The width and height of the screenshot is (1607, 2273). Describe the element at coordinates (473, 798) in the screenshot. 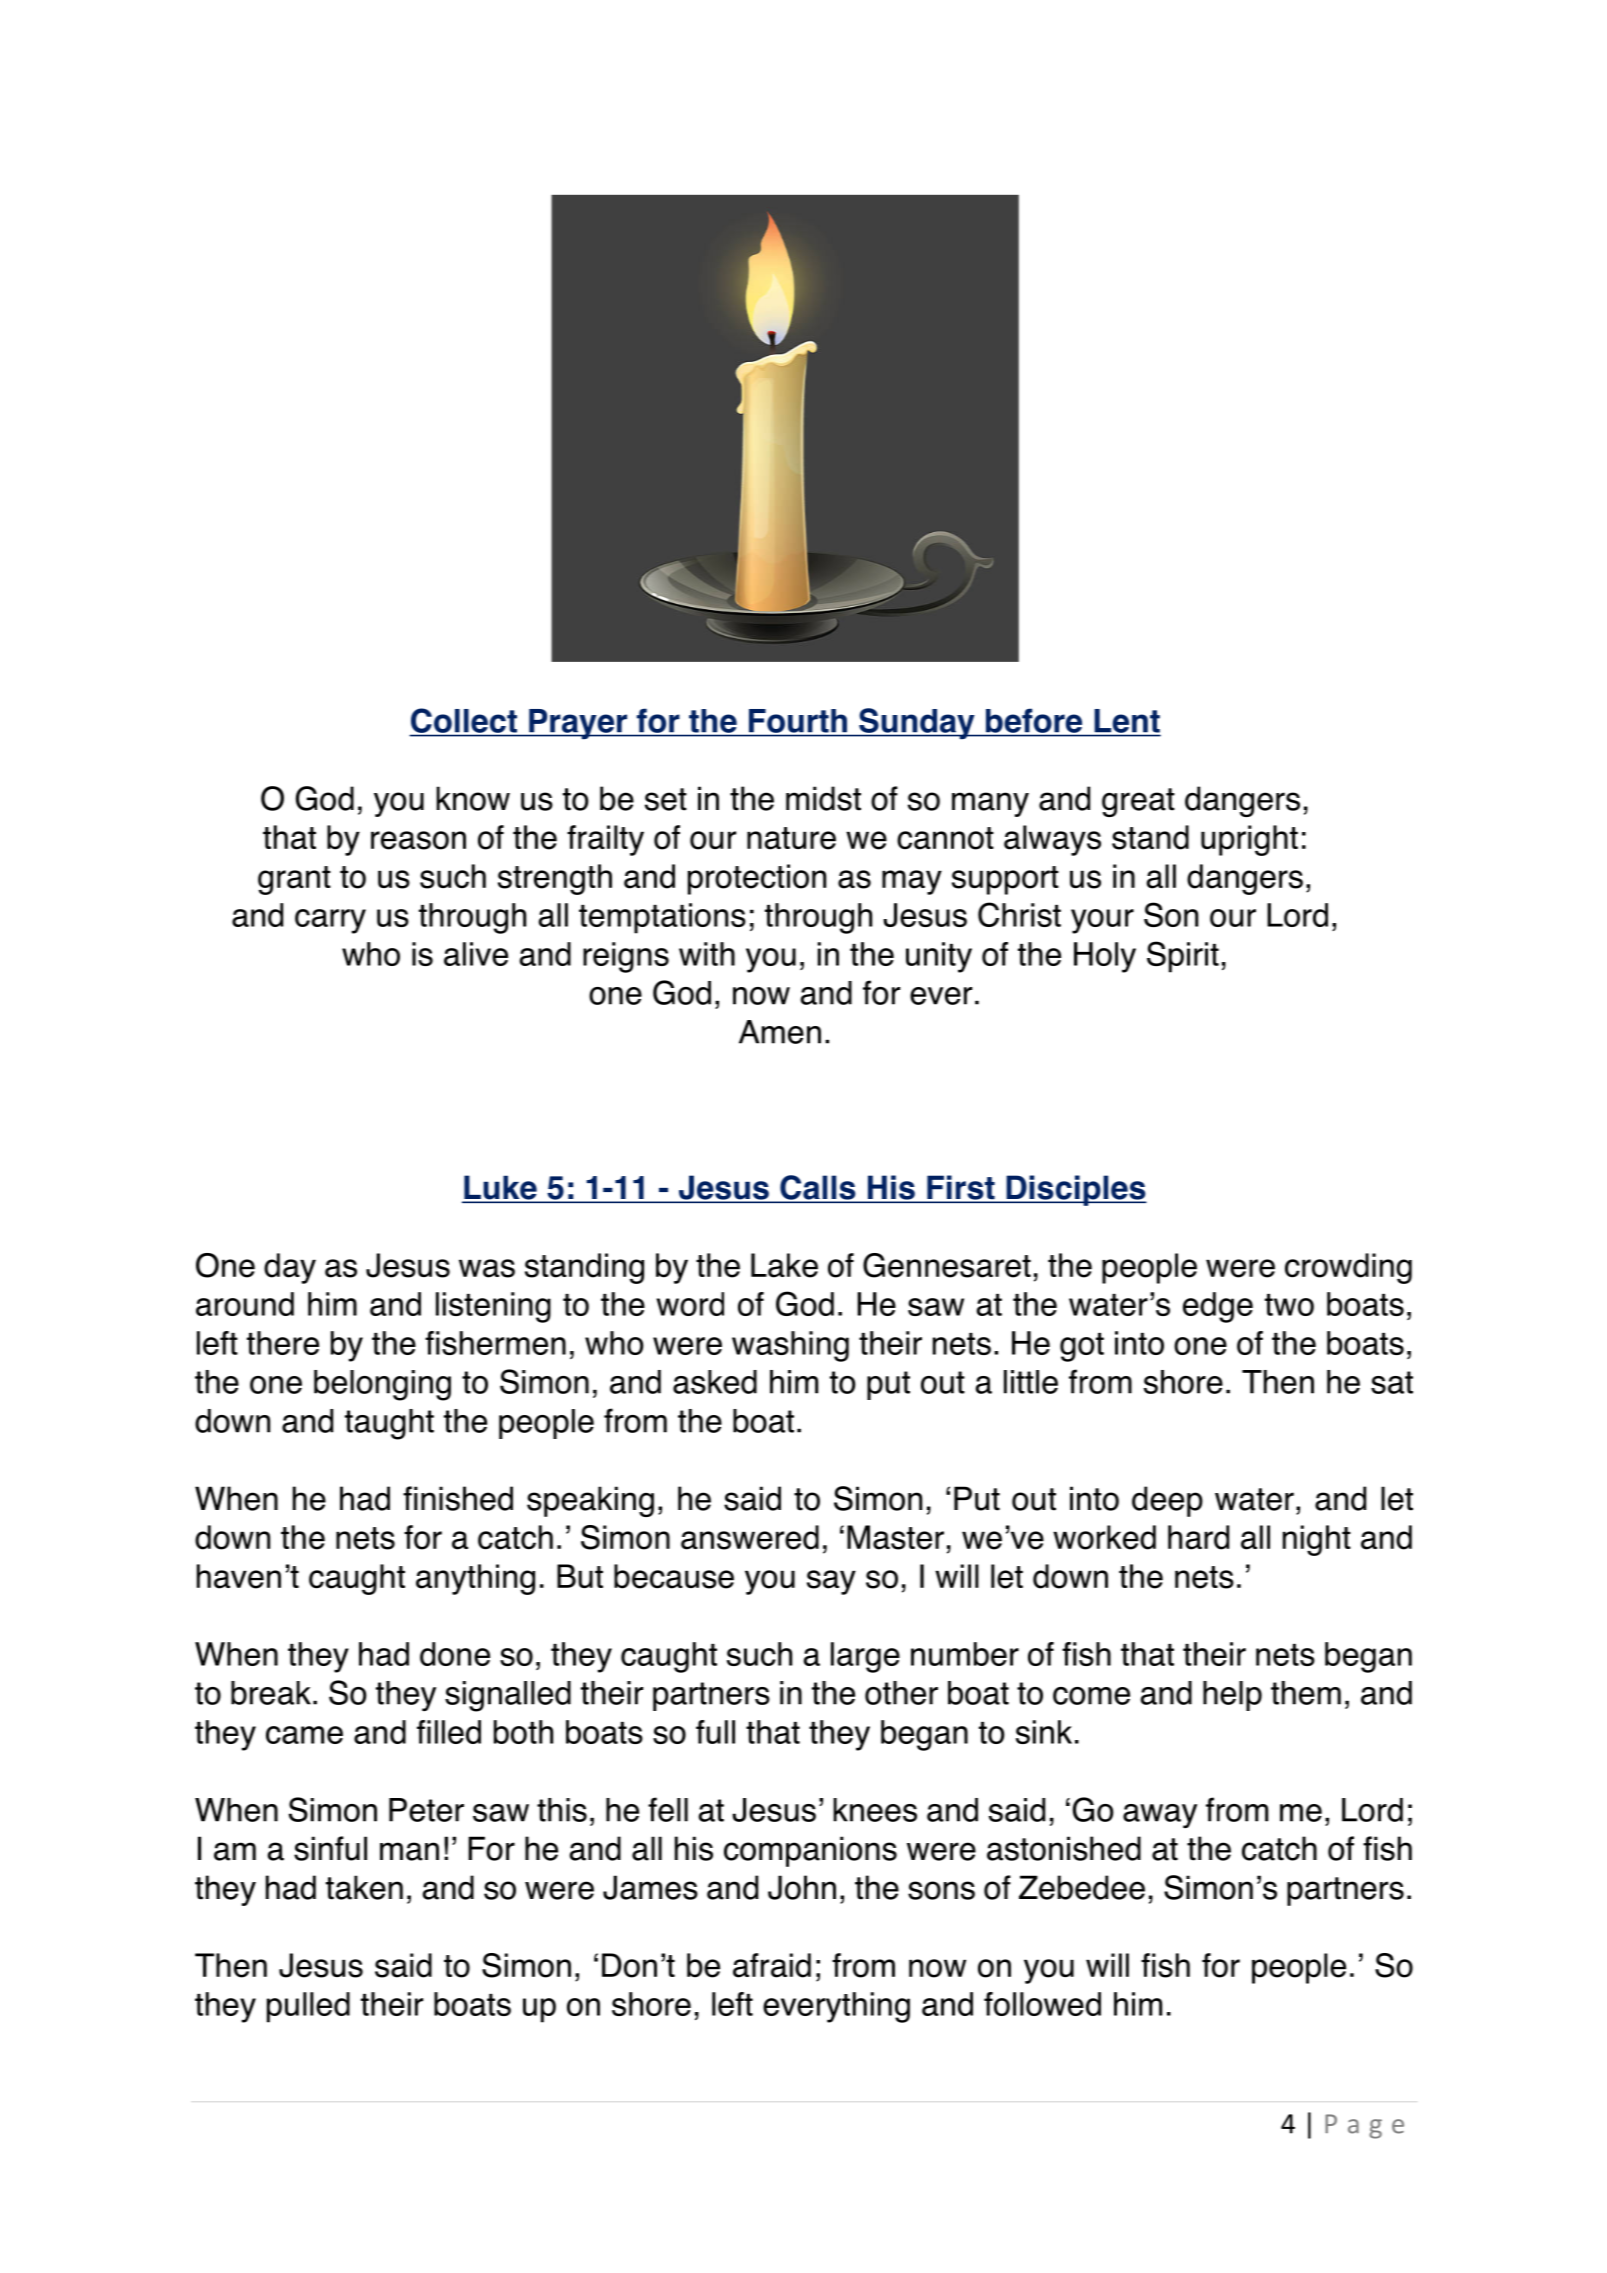

I see `know` at that location.
